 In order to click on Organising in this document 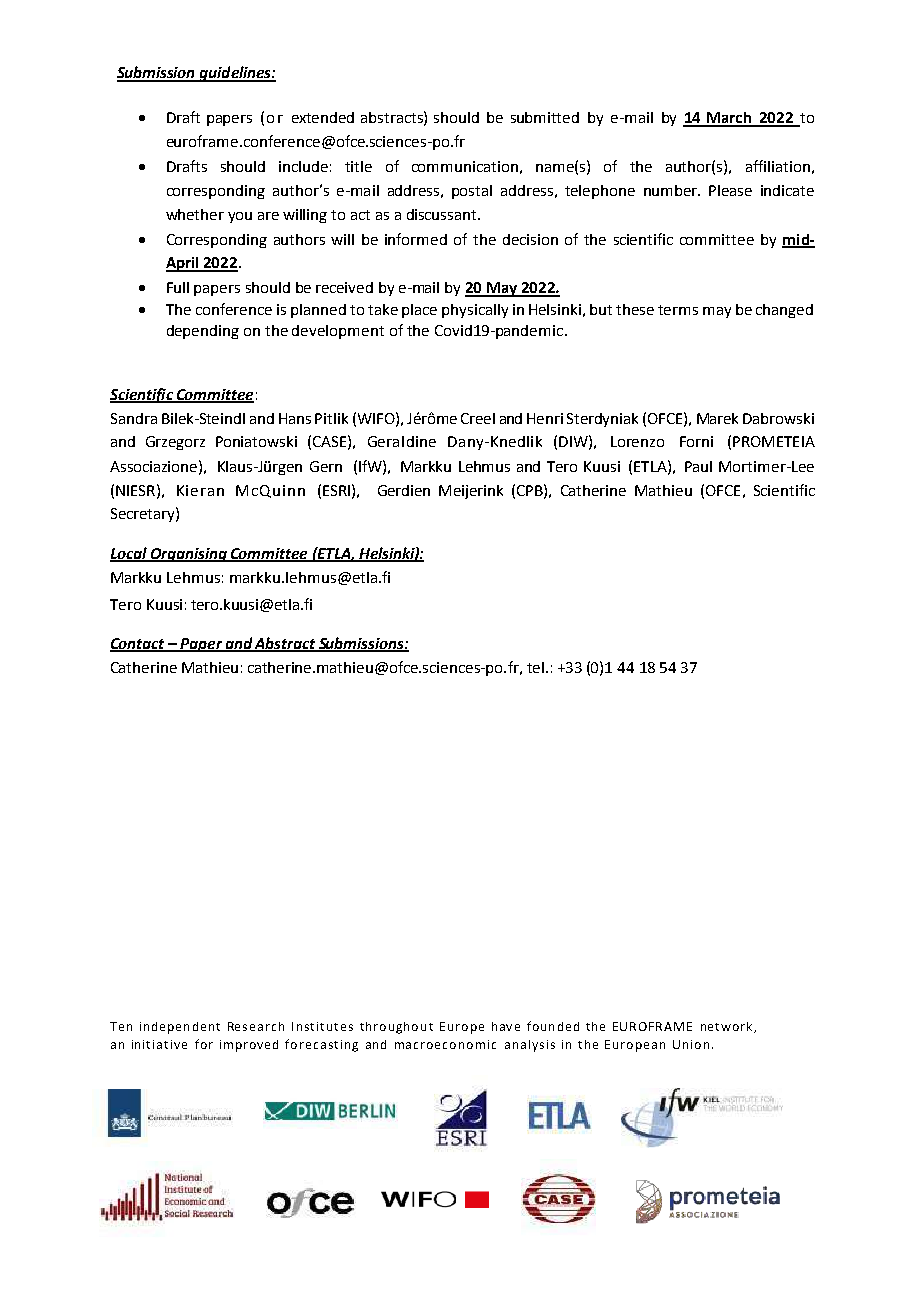, I will do `click(188, 555)`.
